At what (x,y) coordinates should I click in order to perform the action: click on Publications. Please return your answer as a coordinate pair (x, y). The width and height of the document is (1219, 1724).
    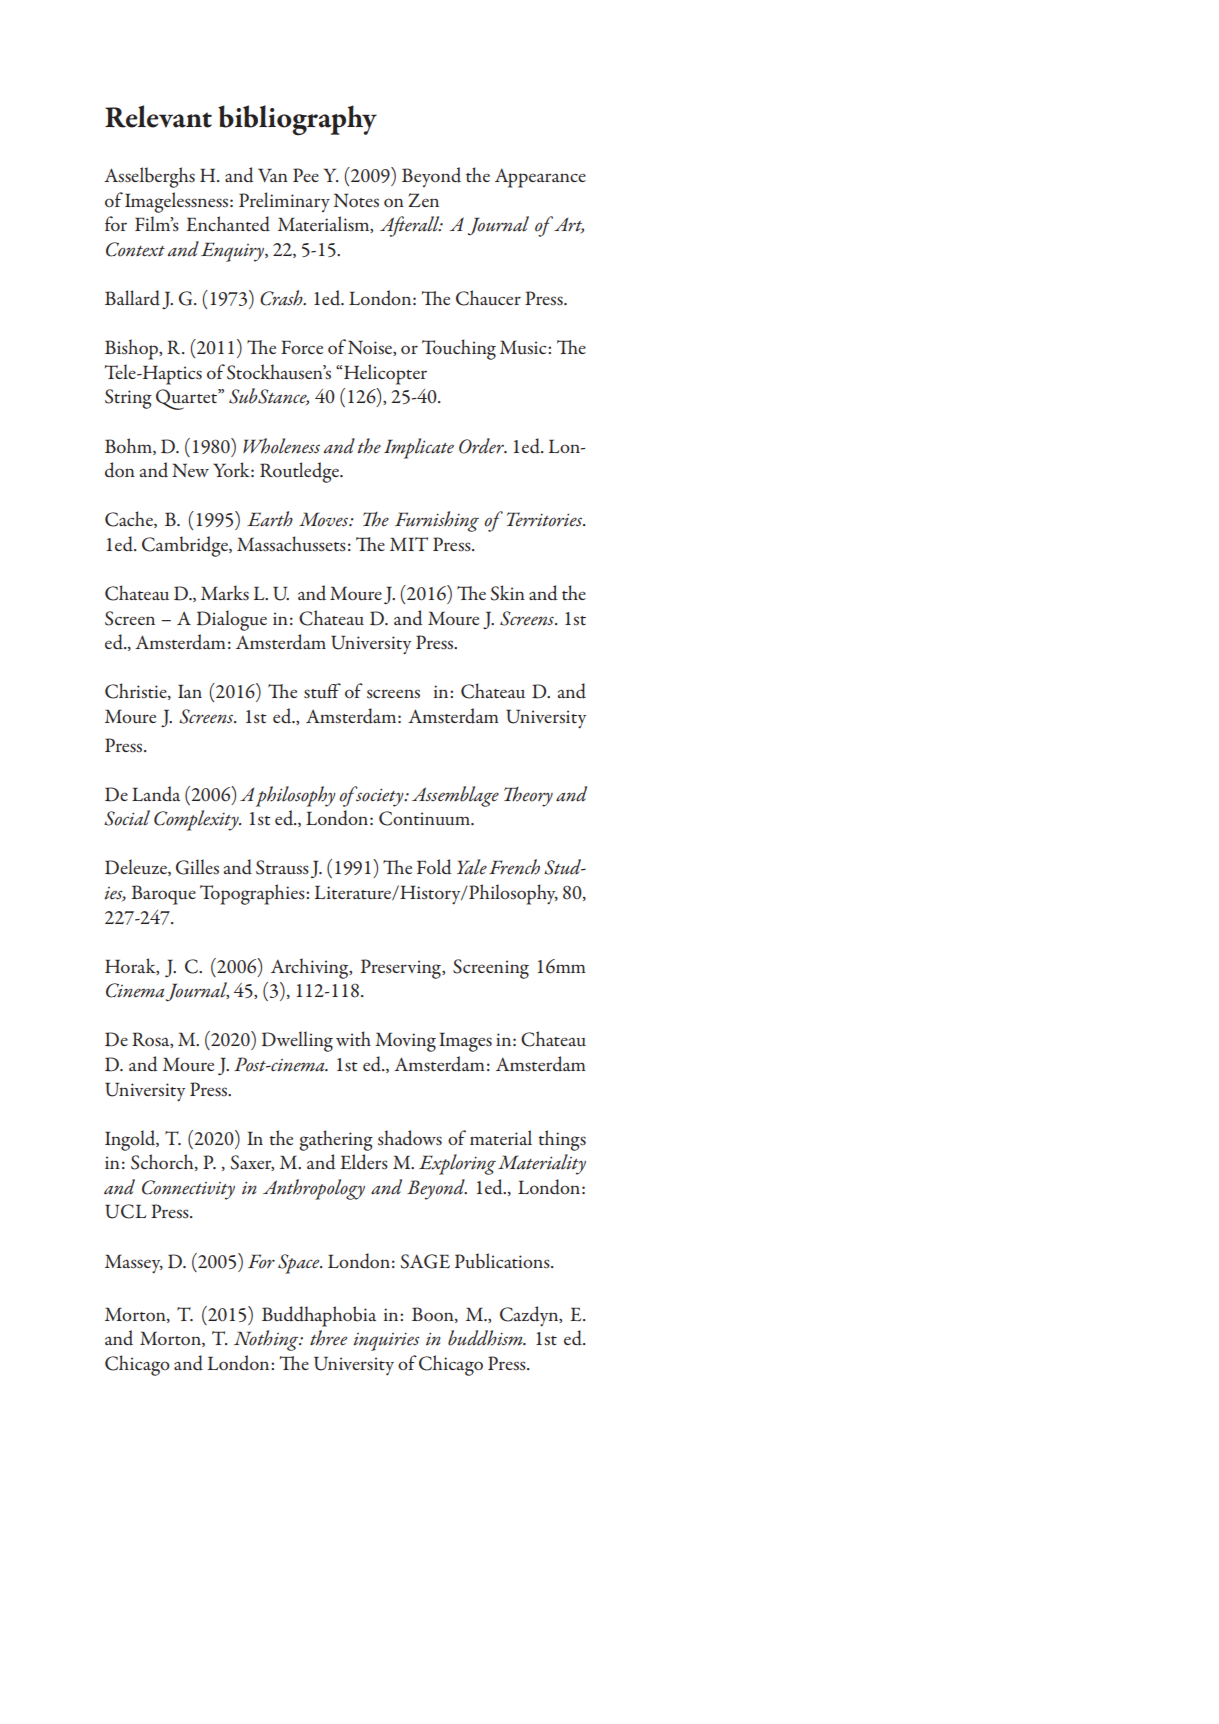
    Looking at the image, I should click on (503, 1261).
